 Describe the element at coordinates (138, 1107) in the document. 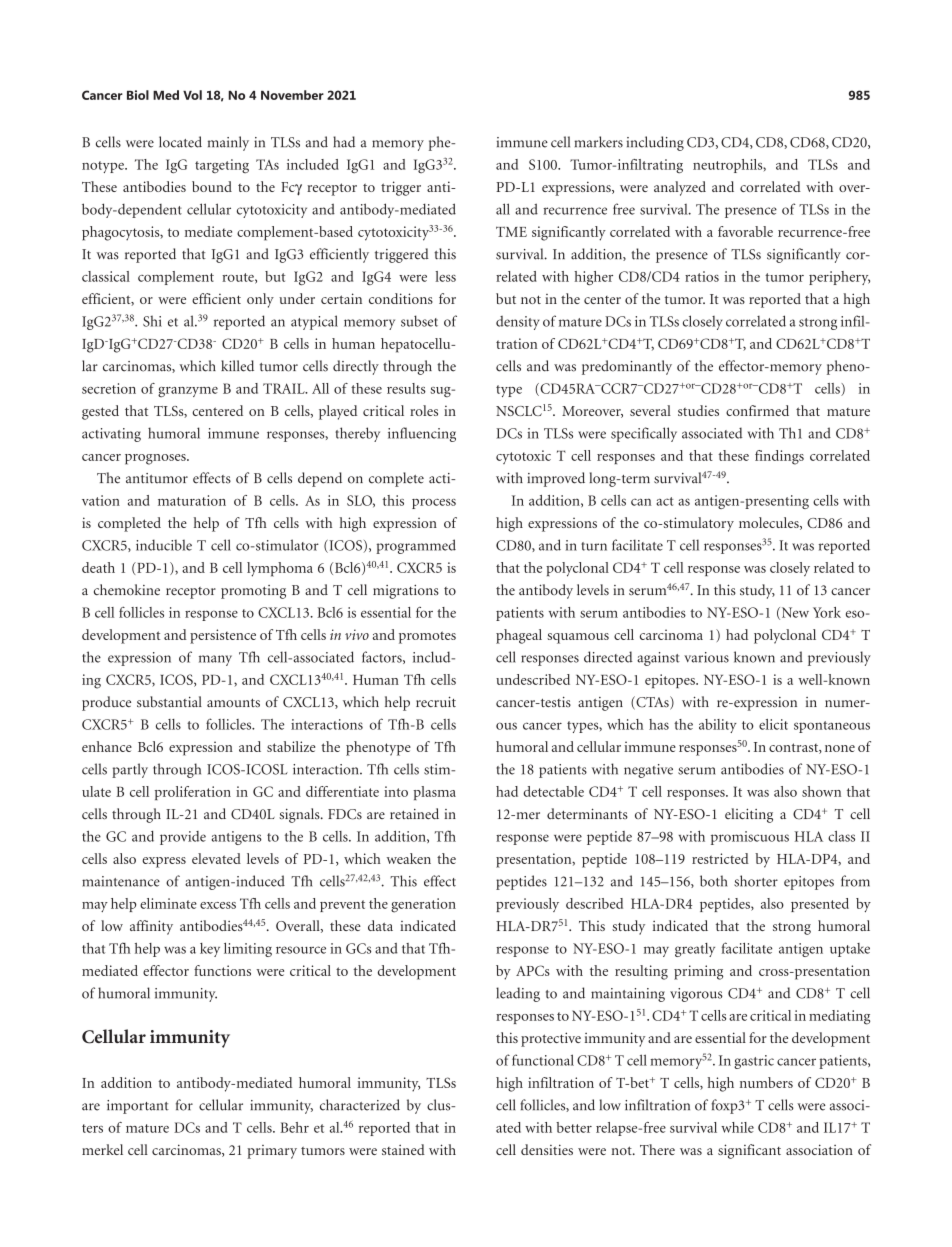

I see `important` at that location.
